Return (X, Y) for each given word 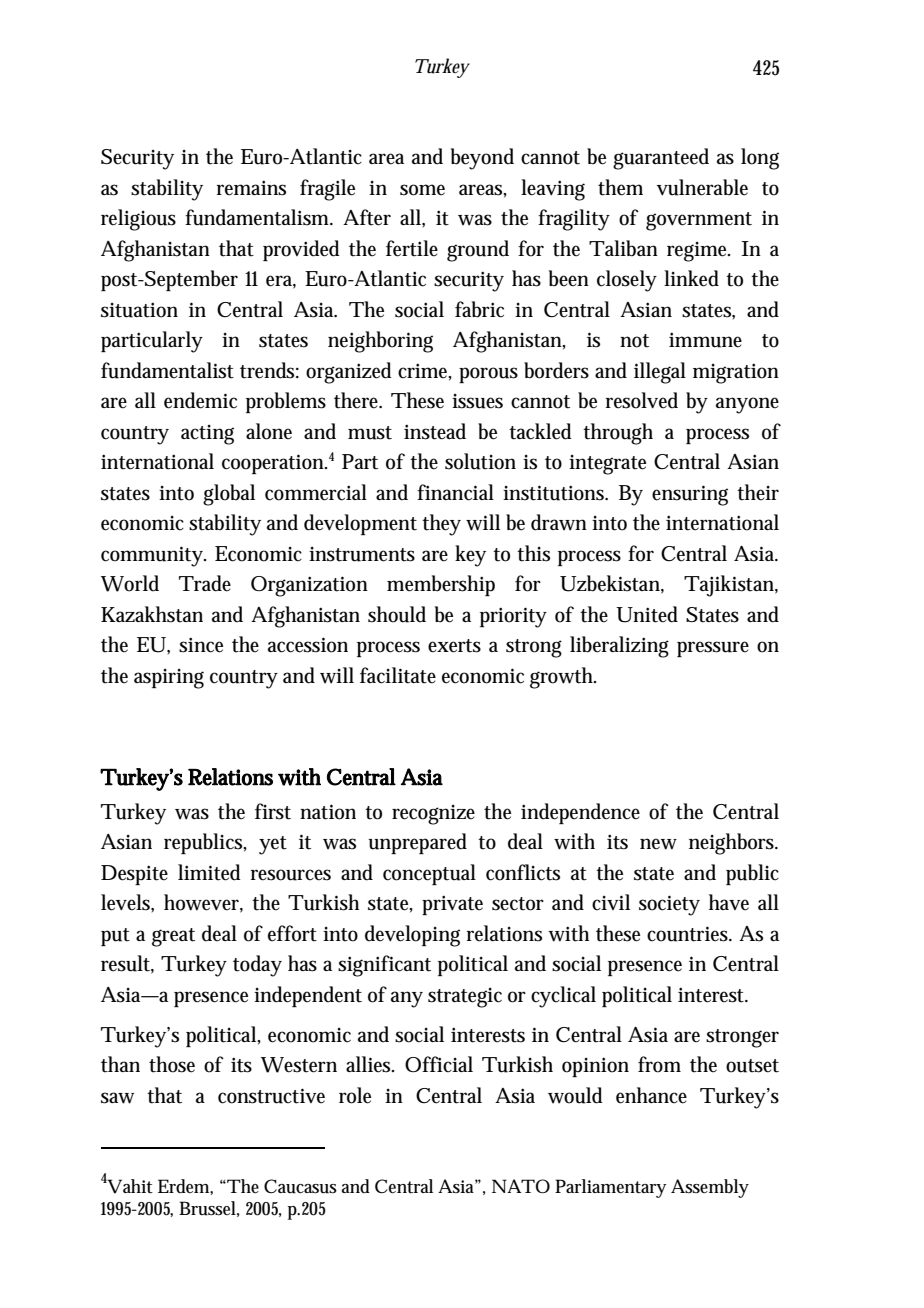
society (669, 905)
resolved (642, 400)
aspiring (169, 679)
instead (435, 431)
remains (251, 188)
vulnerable (702, 187)
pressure (713, 649)
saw (117, 1098)
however (203, 903)
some (422, 190)
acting (207, 435)
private (452, 905)
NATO (521, 1186)
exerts (454, 646)
